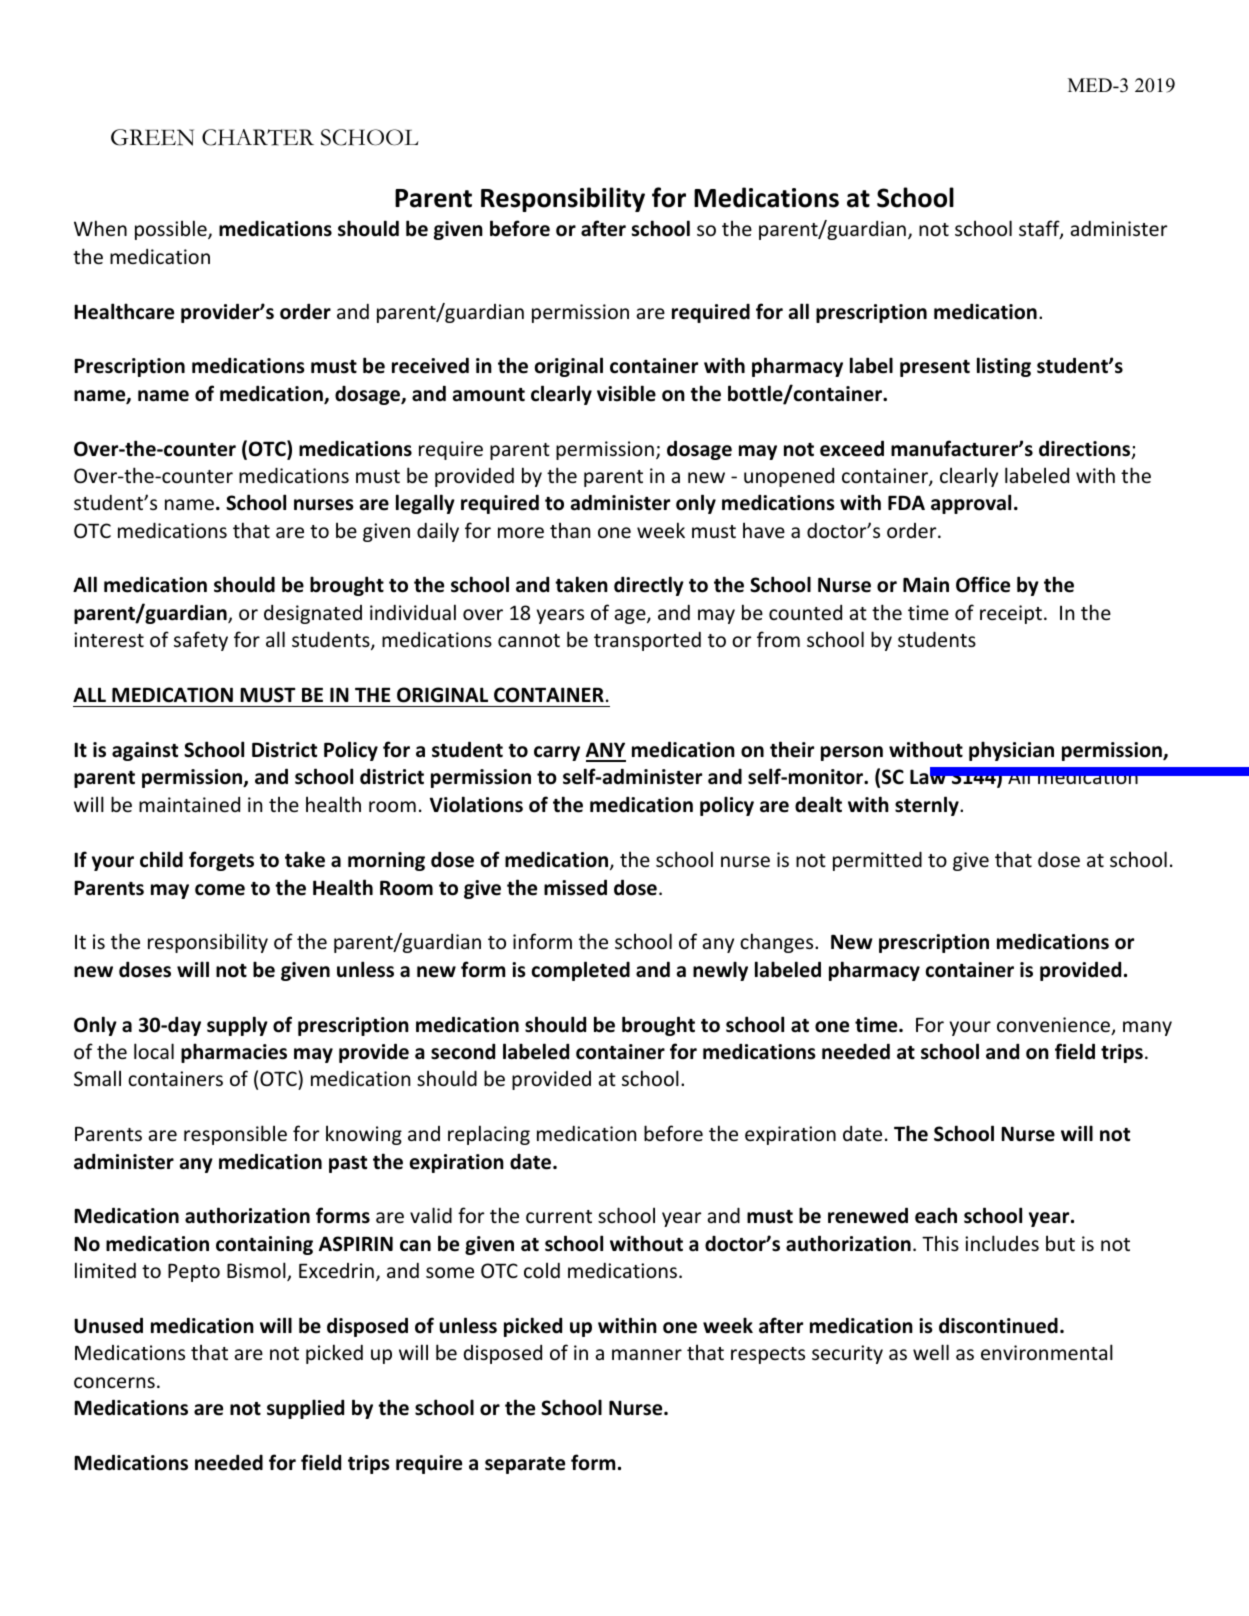 The width and height of the screenshot is (1249, 1616). What do you see at coordinates (235, 1135) in the screenshot?
I see `responsible` at bounding box center [235, 1135].
